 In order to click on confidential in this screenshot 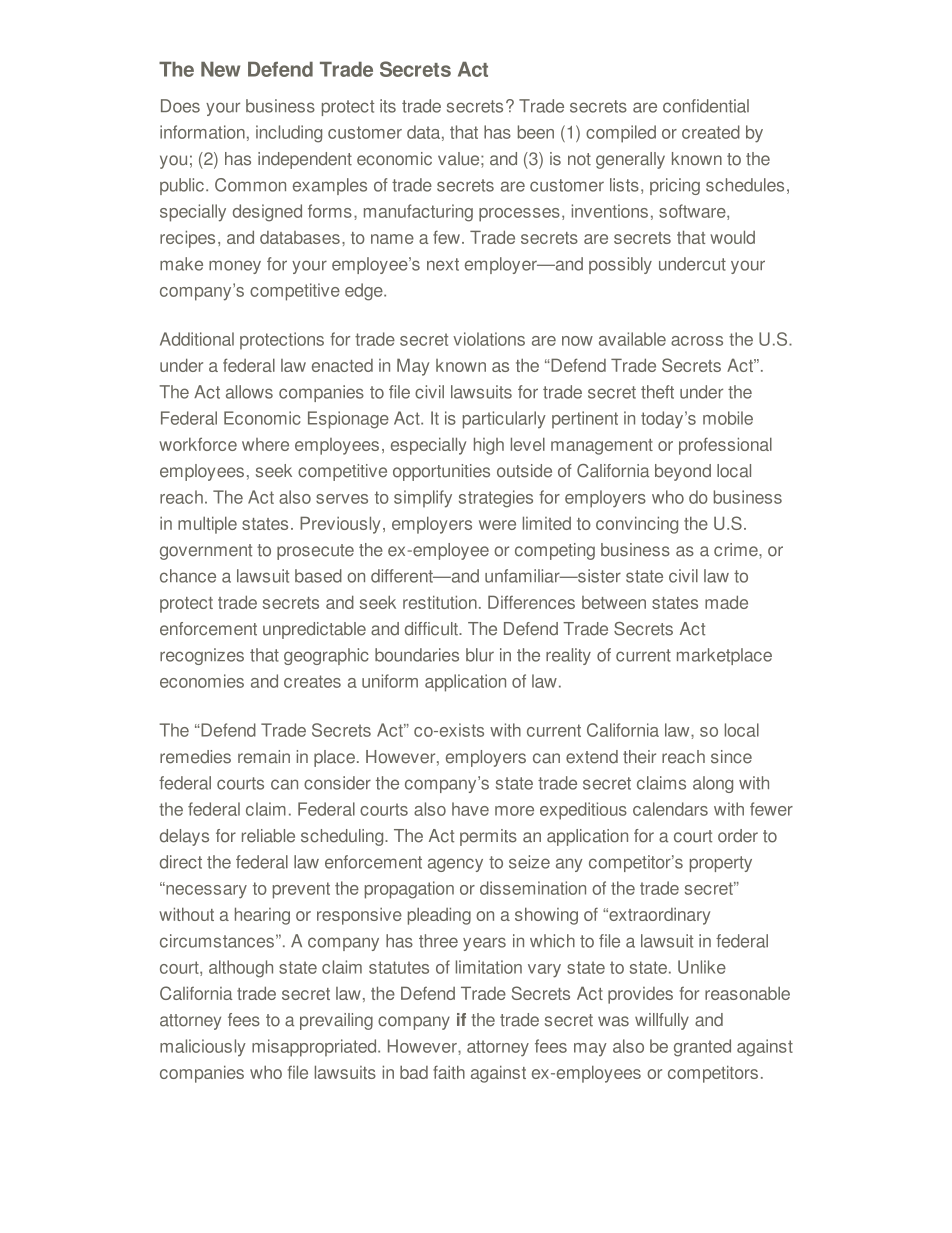, I will do `click(706, 106)`.
